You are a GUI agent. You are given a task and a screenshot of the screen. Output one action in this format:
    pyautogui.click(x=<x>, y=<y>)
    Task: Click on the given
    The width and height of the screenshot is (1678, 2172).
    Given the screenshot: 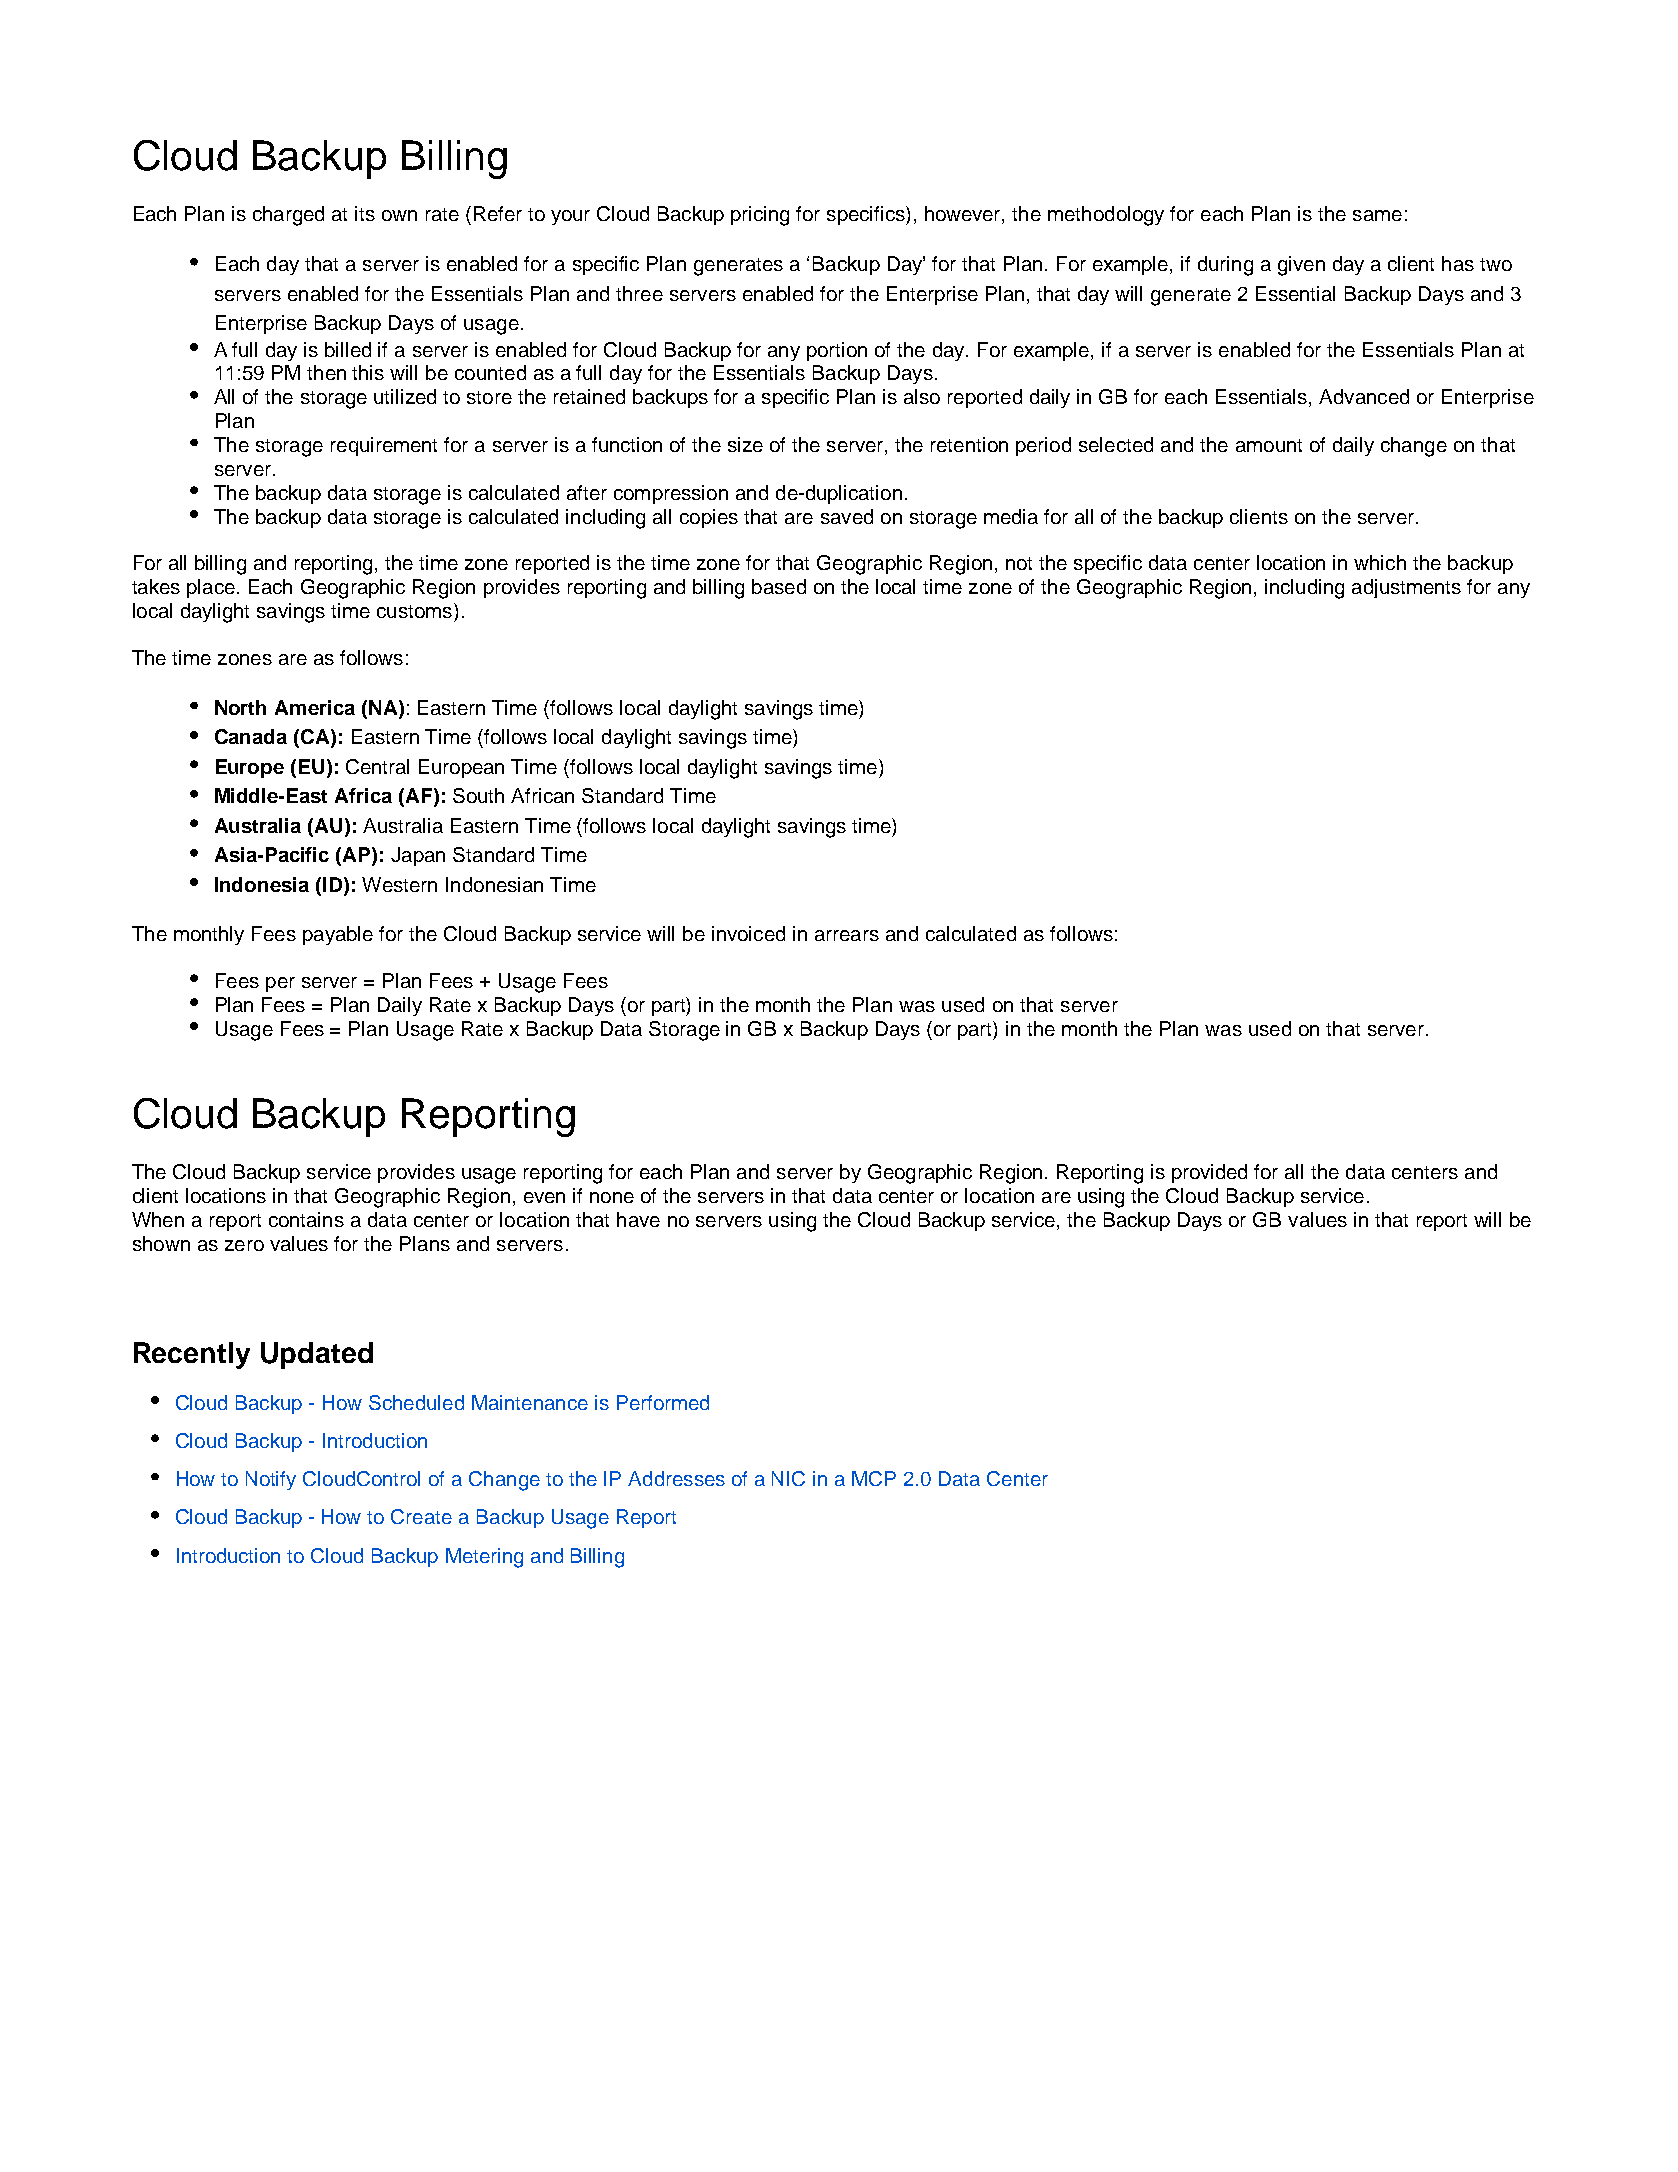 What is the action you would take?
    pyautogui.click(x=1301, y=266)
